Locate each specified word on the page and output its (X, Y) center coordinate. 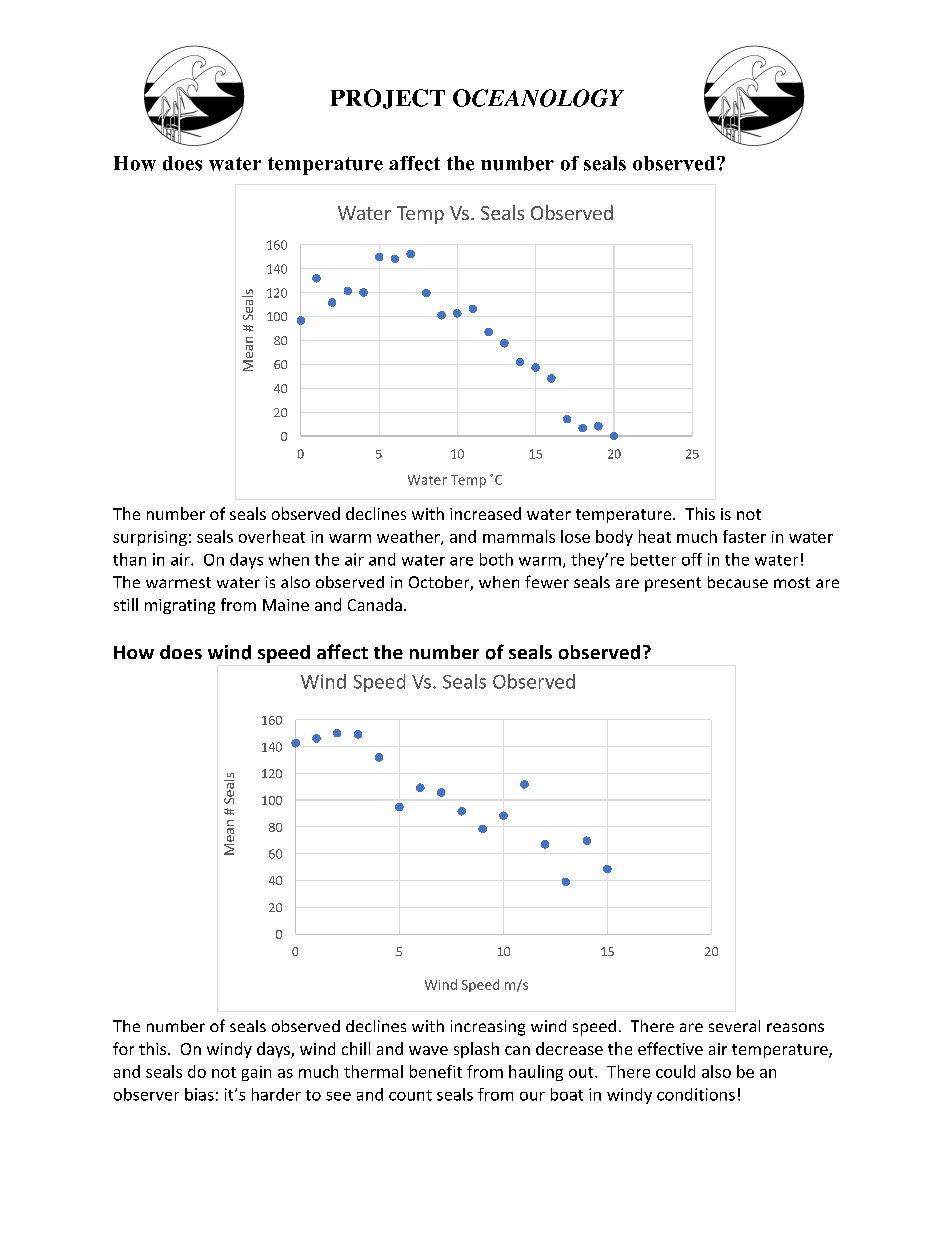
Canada (375, 604)
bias (199, 1094)
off (692, 559)
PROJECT (388, 99)
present (673, 584)
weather (409, 537)
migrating (180, 606)
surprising (150, 538)
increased (485, 513)
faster (744, 536)
